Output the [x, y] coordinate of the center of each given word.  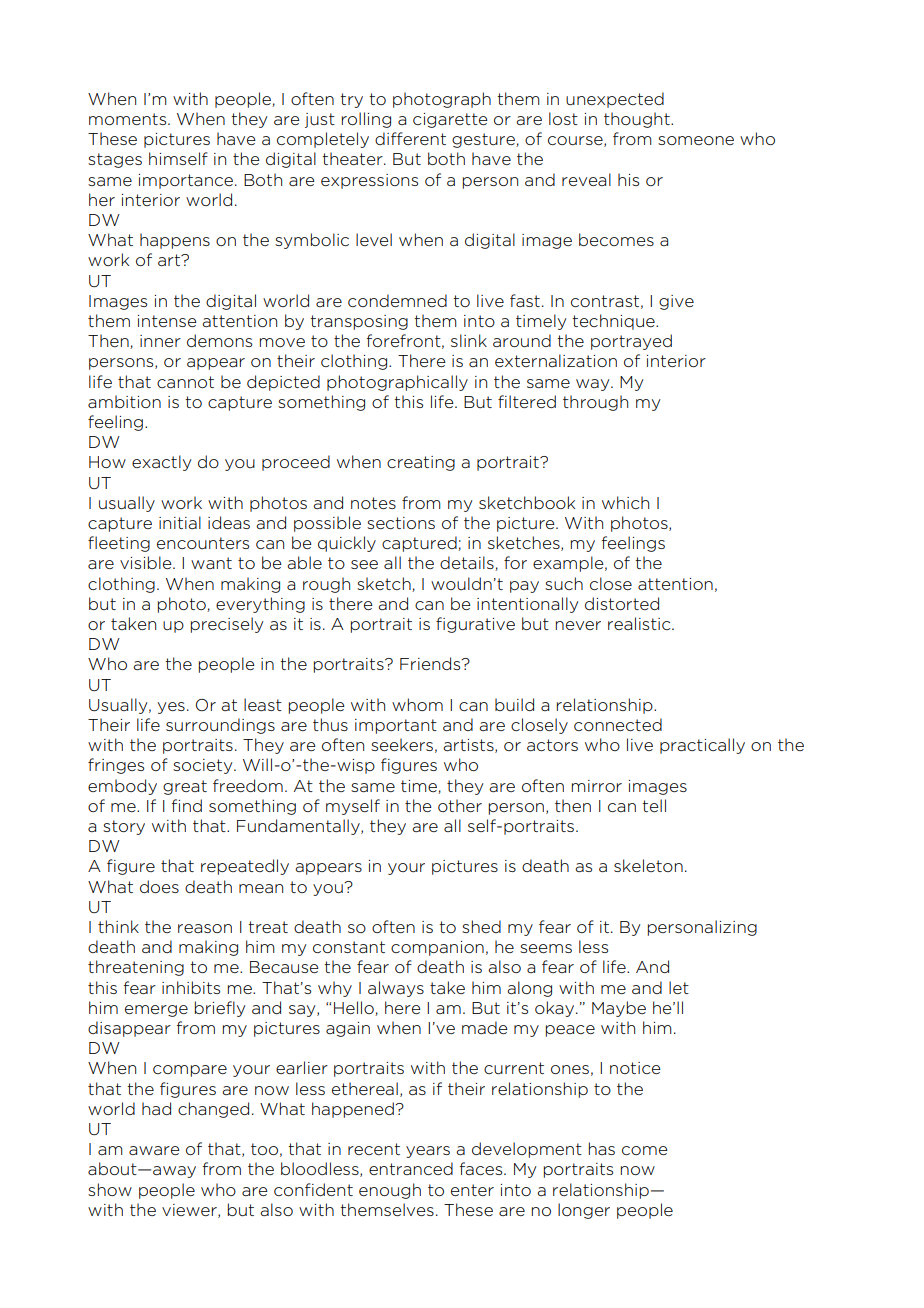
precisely [227, 625]
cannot [185, 382]
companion [437, 948]
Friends [431, 663]
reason [205, 928]
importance [187, 181]
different [410, 138]
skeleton [648, 865]
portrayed [631, 342]
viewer [190, 1211]
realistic [640, 623]
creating [421, 463]
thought [638, 120]
